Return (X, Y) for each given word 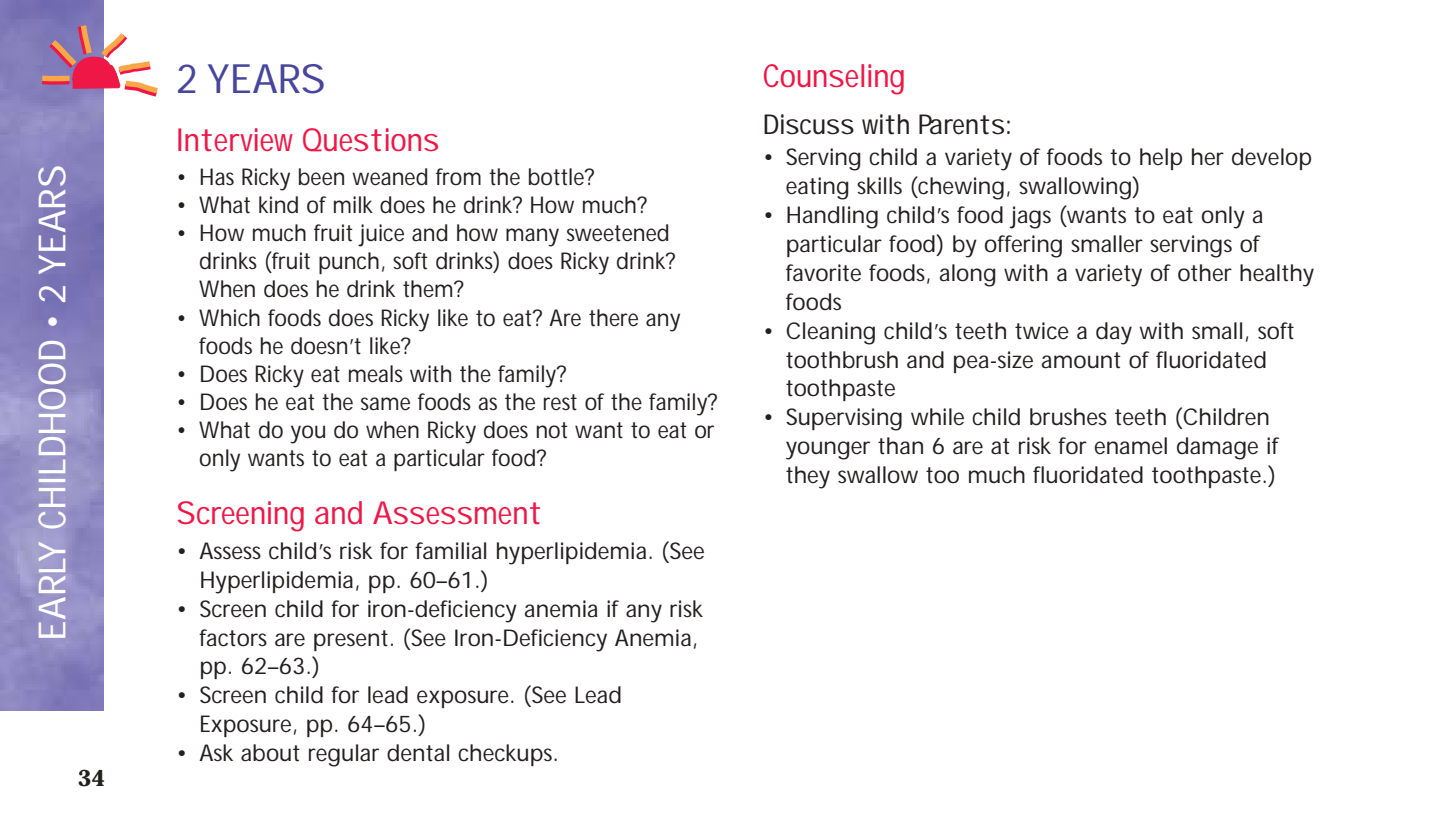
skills (879, 186)
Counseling (834, 79)
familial (450, 551)
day (1114, 333)
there (613, 318)
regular (344, 755)
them (426, 289)
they (808, 477)
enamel (1130, 446)
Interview (235, 139)
